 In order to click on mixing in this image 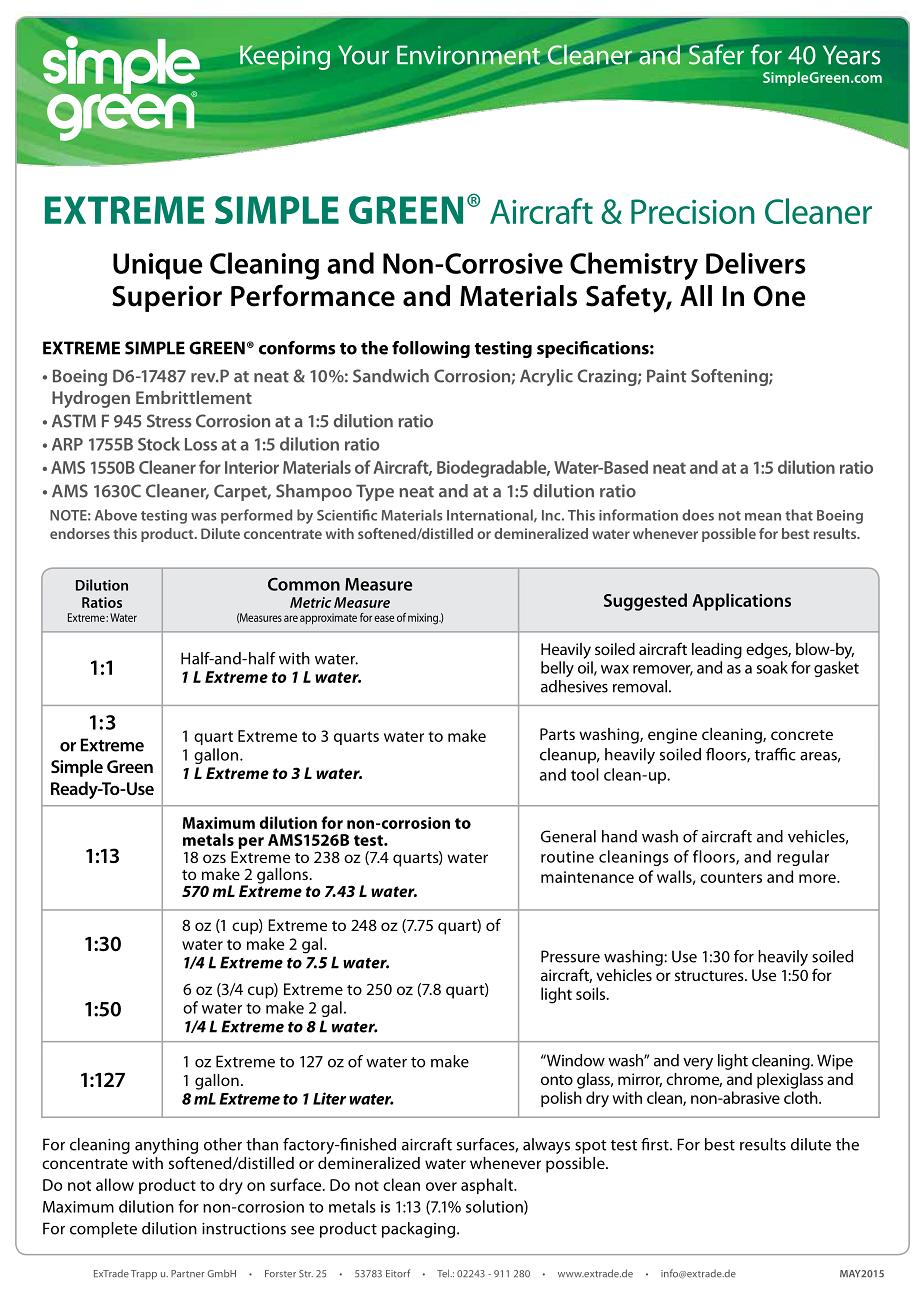, I will do `click(424, 619)`.
